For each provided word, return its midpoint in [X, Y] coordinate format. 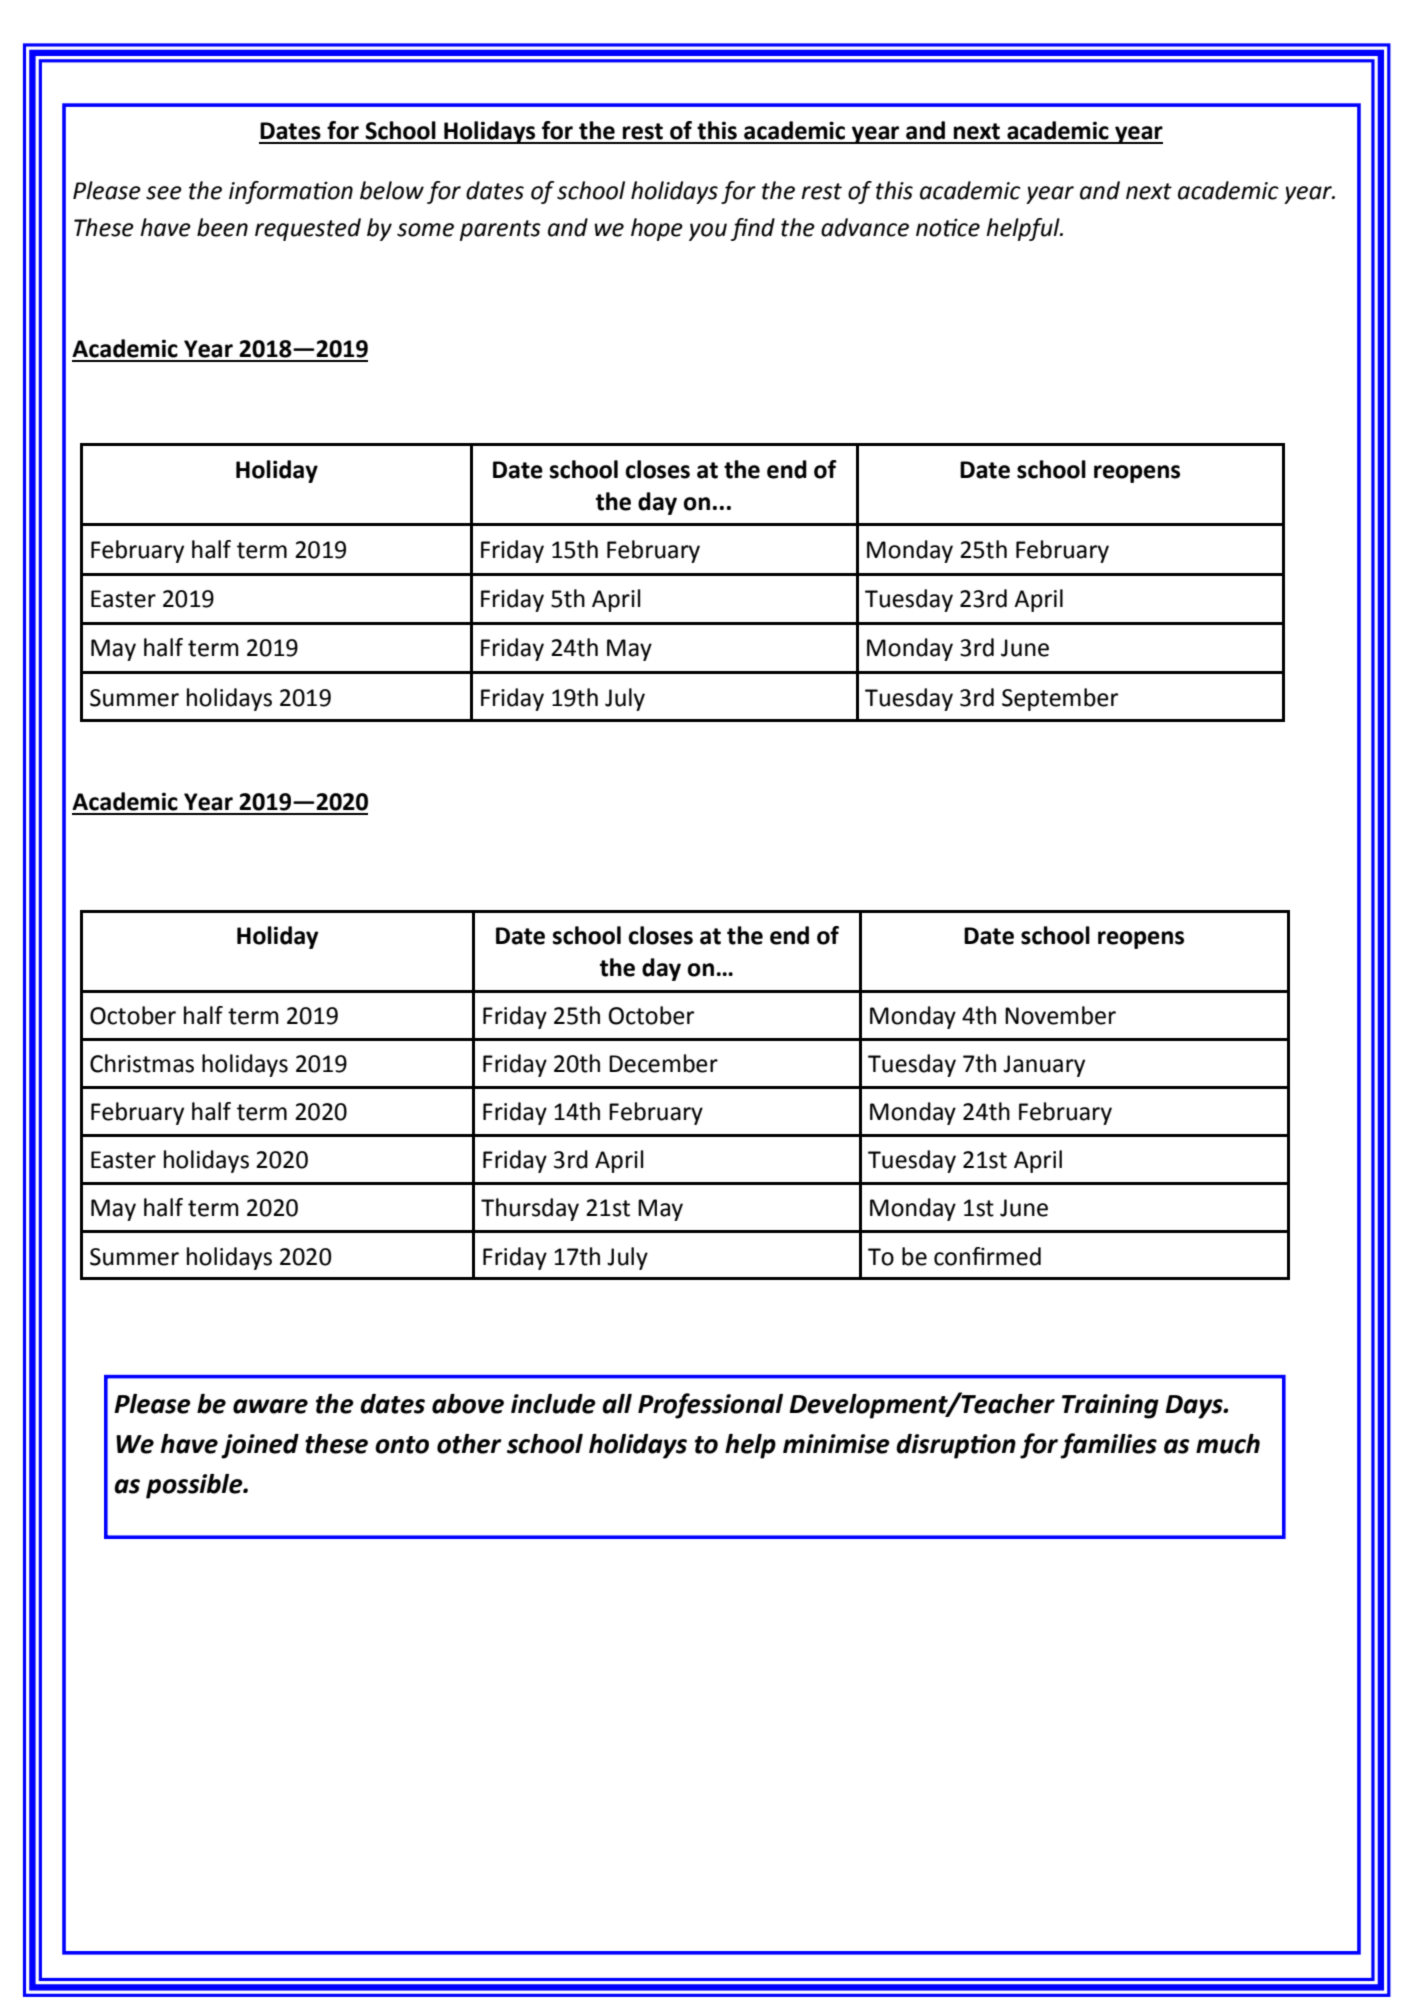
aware [270, 1406]
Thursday [530, 1209]
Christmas [142, 1063]
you [708, 232]
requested [308, 229]
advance [865, 227]
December [663, 1063]
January [1044, 1066]
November [1060, 1015]
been [222, 227]
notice [948, 227]
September [1060, 699]
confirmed [987, 1256]
